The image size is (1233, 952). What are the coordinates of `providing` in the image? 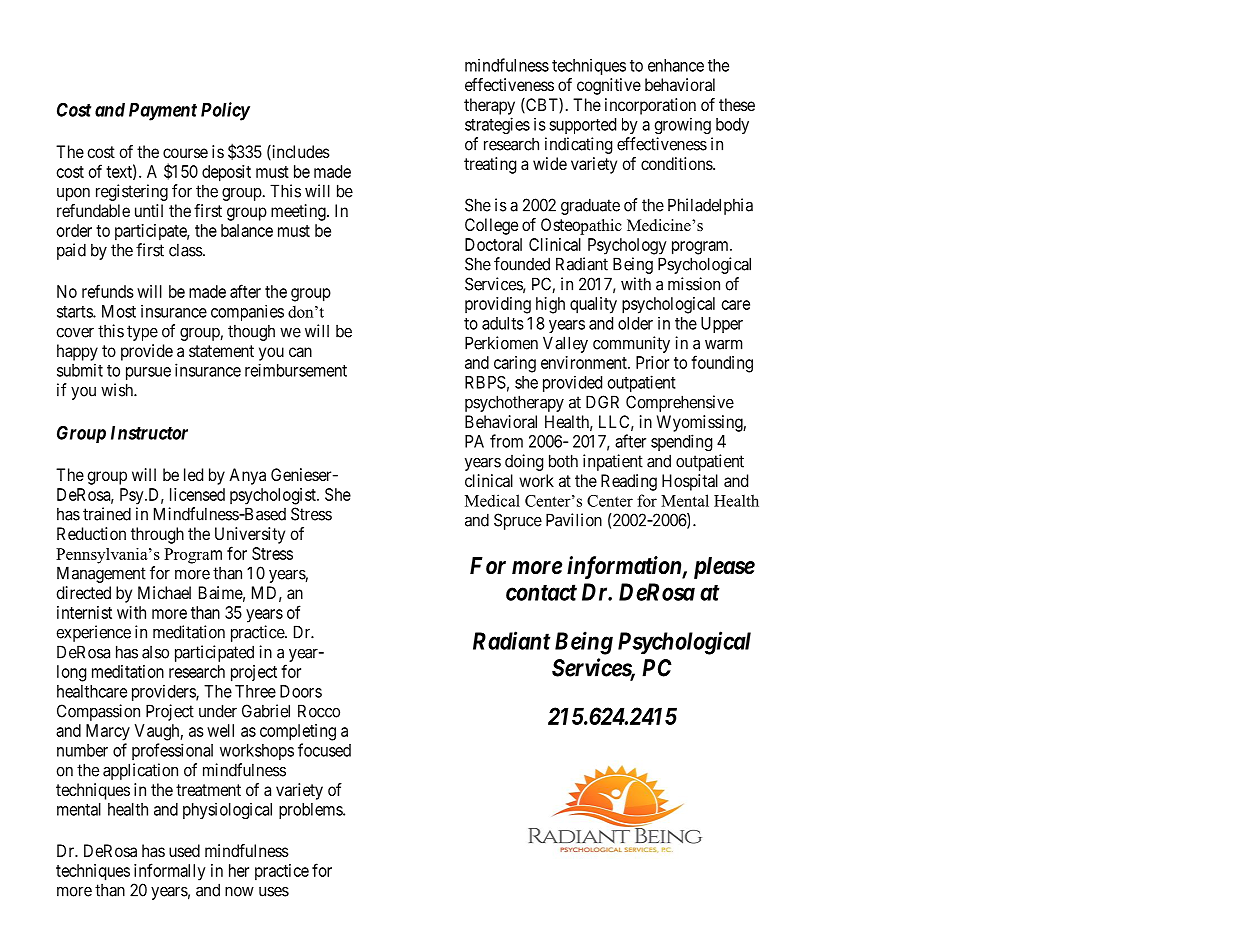 It's located at (498, 305).
